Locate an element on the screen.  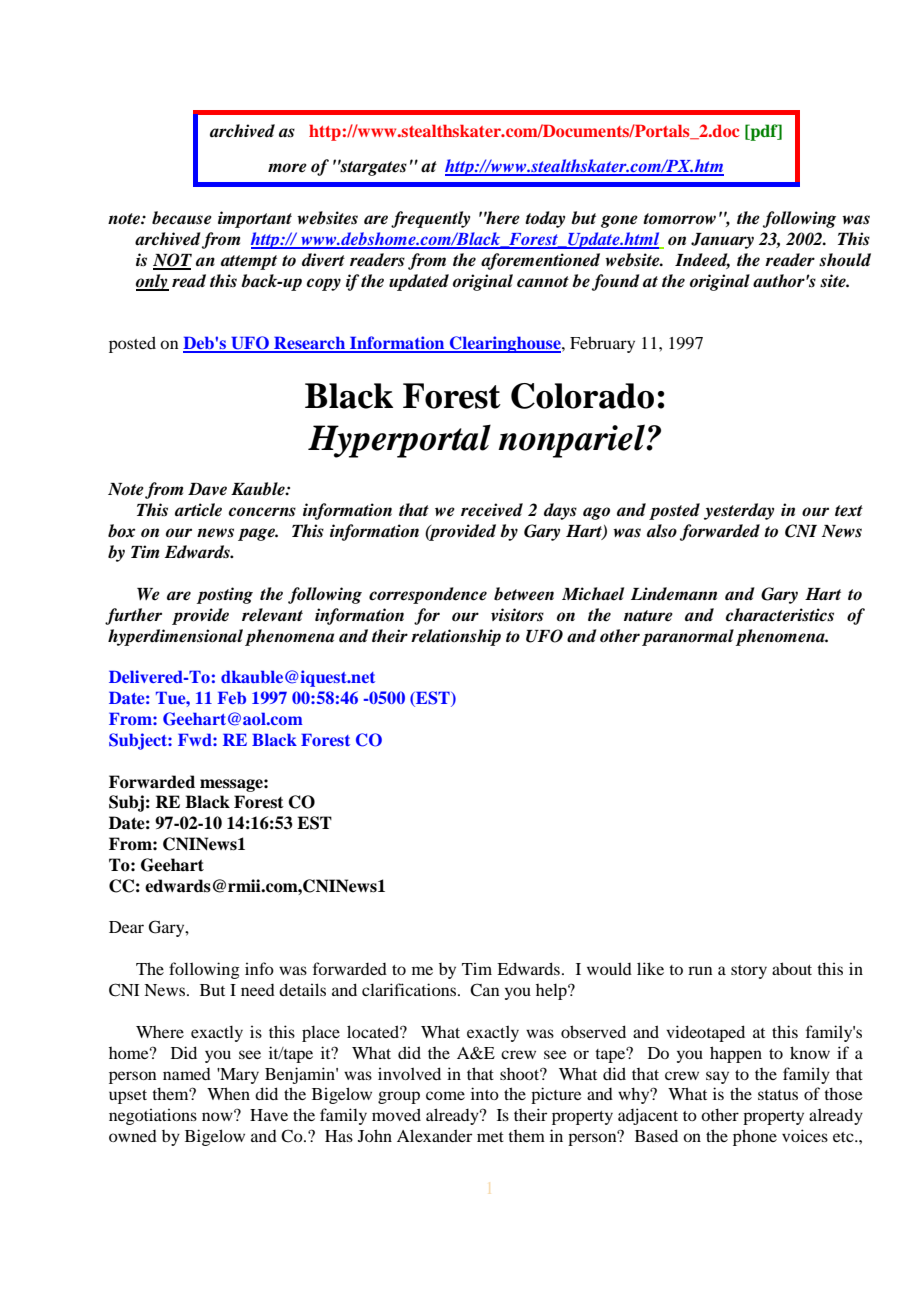
because is located at coordinates (182, 218).
